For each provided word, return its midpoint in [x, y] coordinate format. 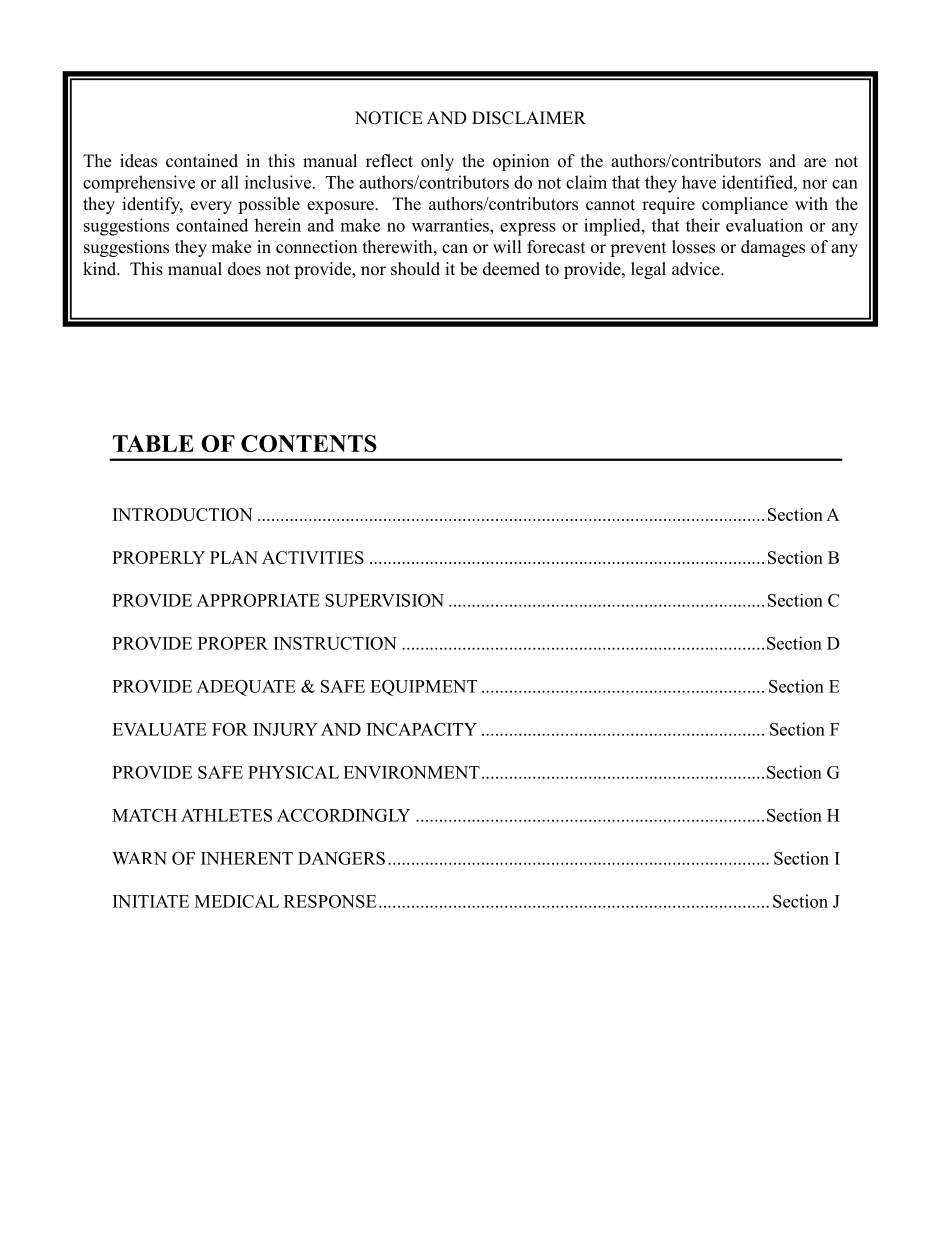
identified [758, 182]
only [437, 162]
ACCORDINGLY [343, 815]
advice [697, 269]
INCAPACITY [422, 729]
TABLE [153, 443]
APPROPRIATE [258, 600]
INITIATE [151, 901]
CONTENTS [309, 443]
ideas [138, 161]
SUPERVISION [384, 600]
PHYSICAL [293, 772]
